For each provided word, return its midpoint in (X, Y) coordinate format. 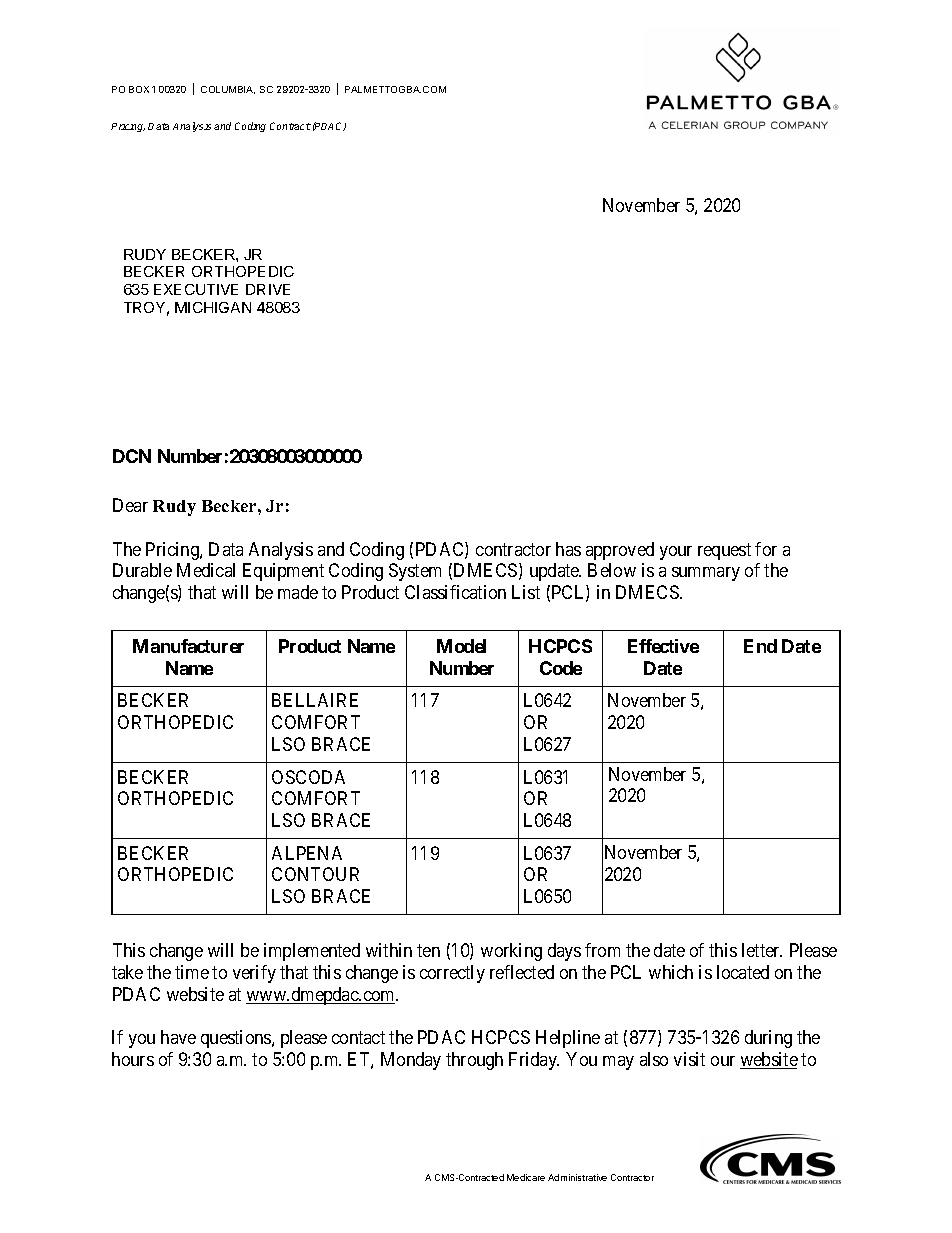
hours (133, 1059)
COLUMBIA (228, 90)
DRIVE (268, 289)
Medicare (526, 1177)
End (760, 646)
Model (461, 646)
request (724, 551)
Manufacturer (188, 646)
